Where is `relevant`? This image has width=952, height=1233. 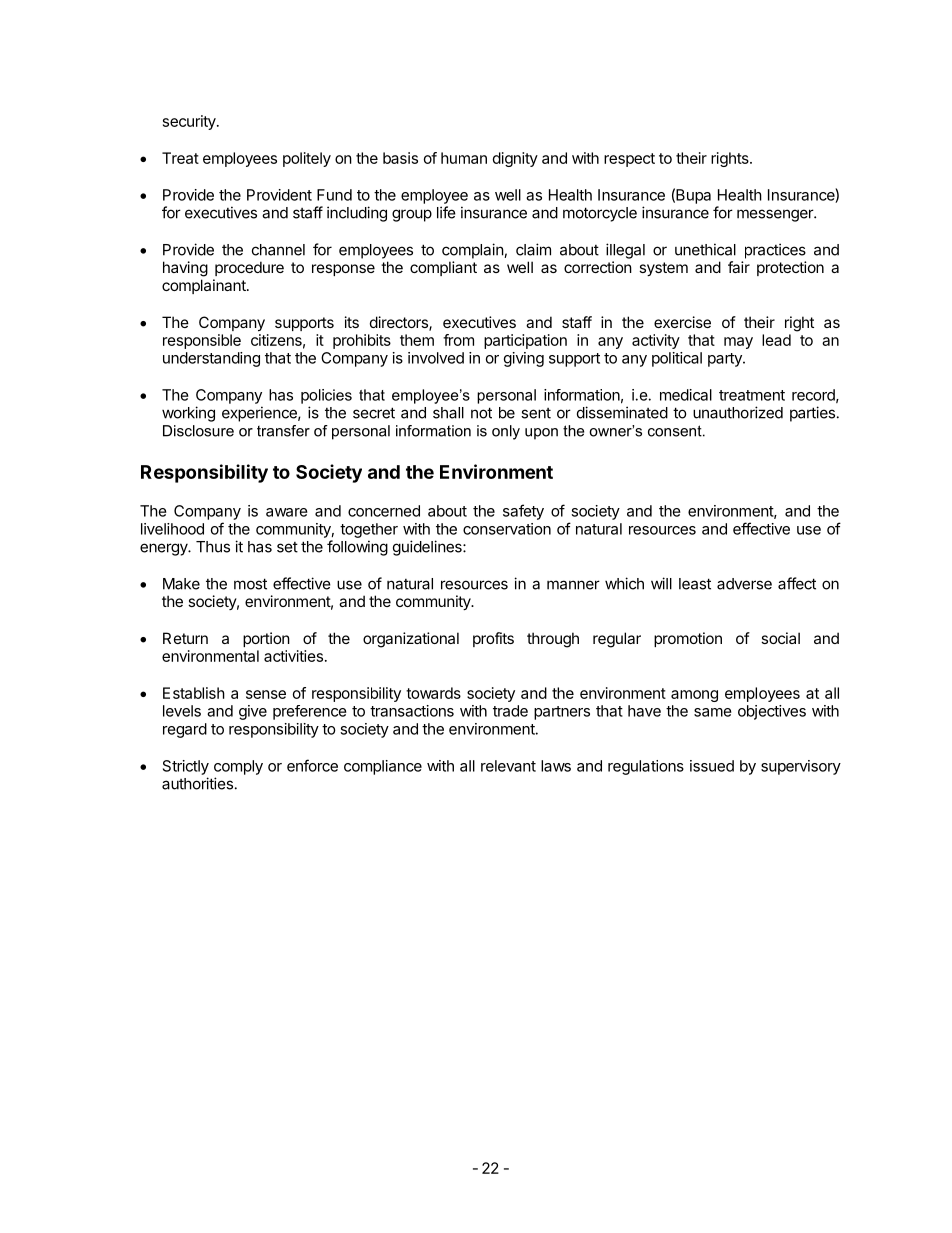 relevant is located at coordinates (508, 766).
